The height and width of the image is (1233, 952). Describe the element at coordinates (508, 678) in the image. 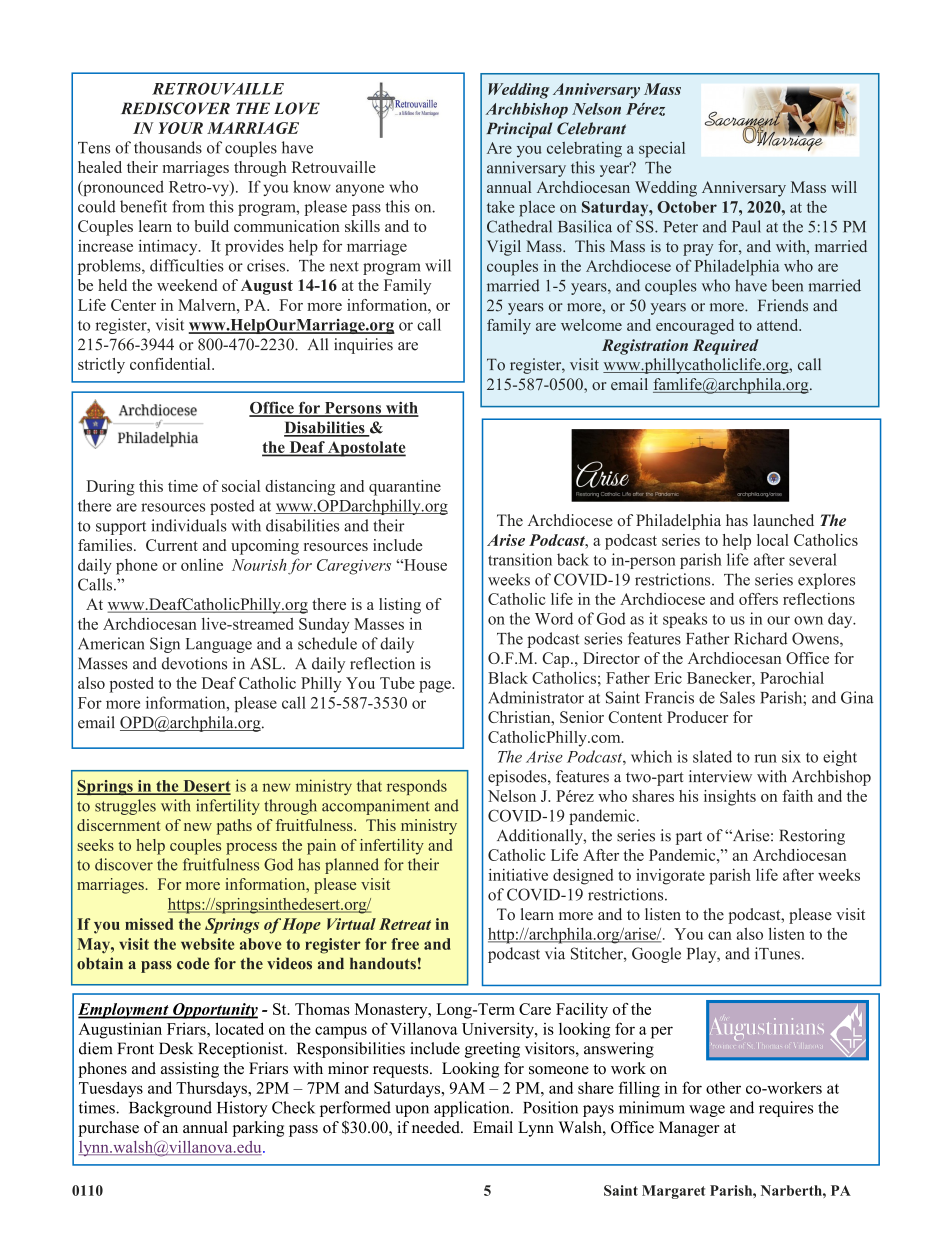

I see `Black` at that location.
